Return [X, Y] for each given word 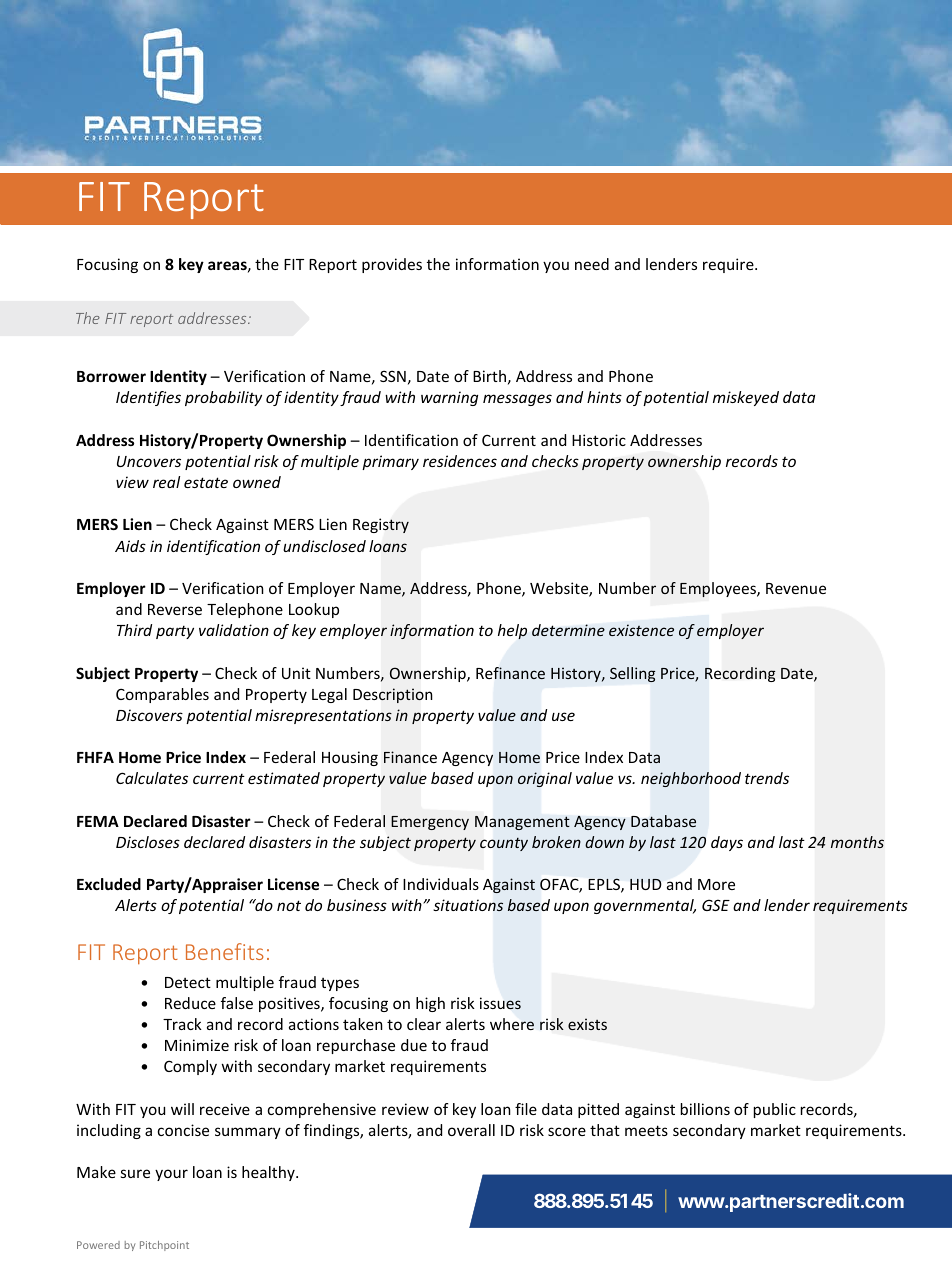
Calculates [152, 778]
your [171, 1175]
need [592, 264]
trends [767, 778]
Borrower [111, 376]
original [545, 779]
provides [392, 265]
